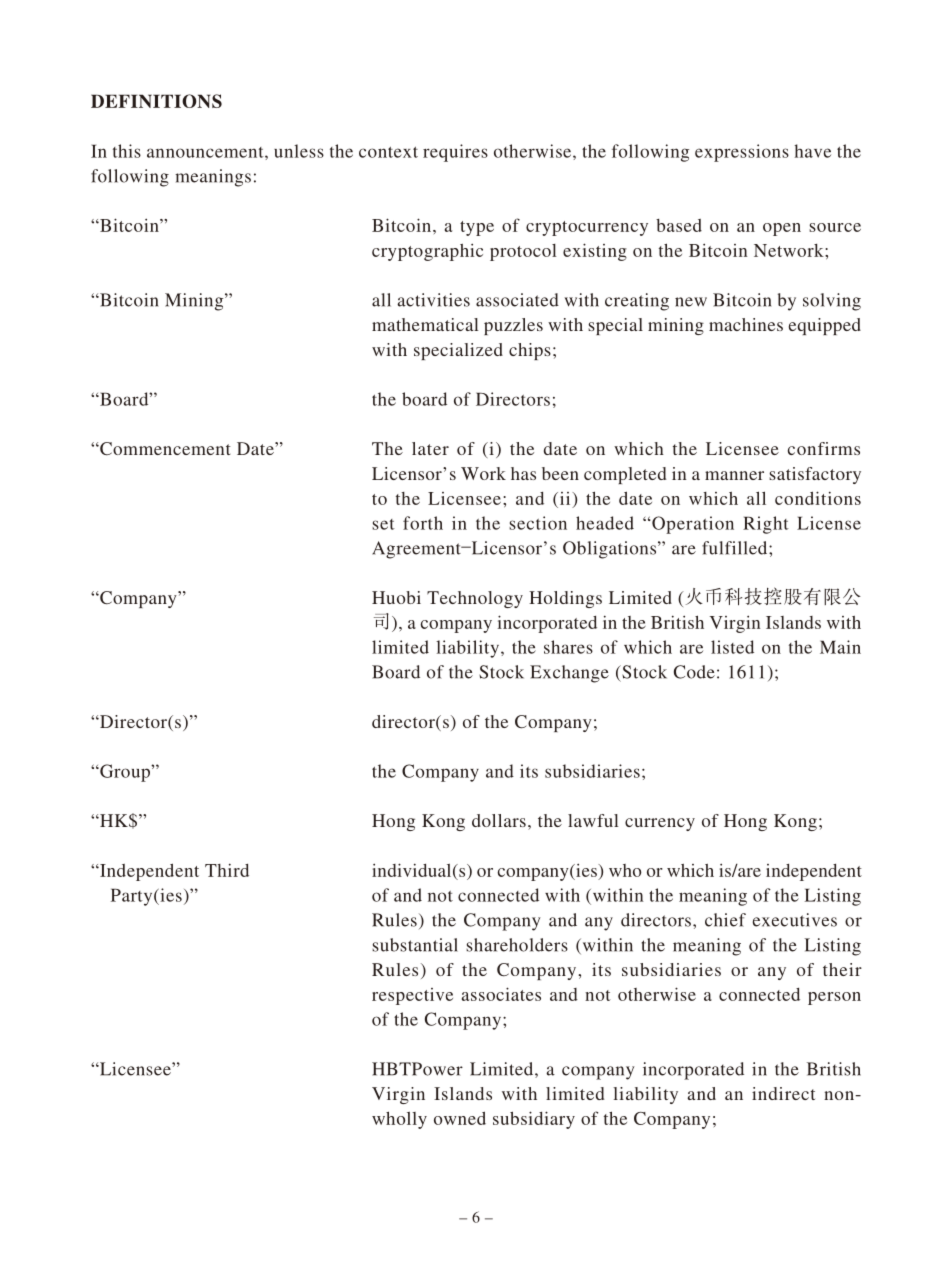 The width and height of the page is (952, 1270). I want to click on DEFINITIONS, so click(156, 101).
